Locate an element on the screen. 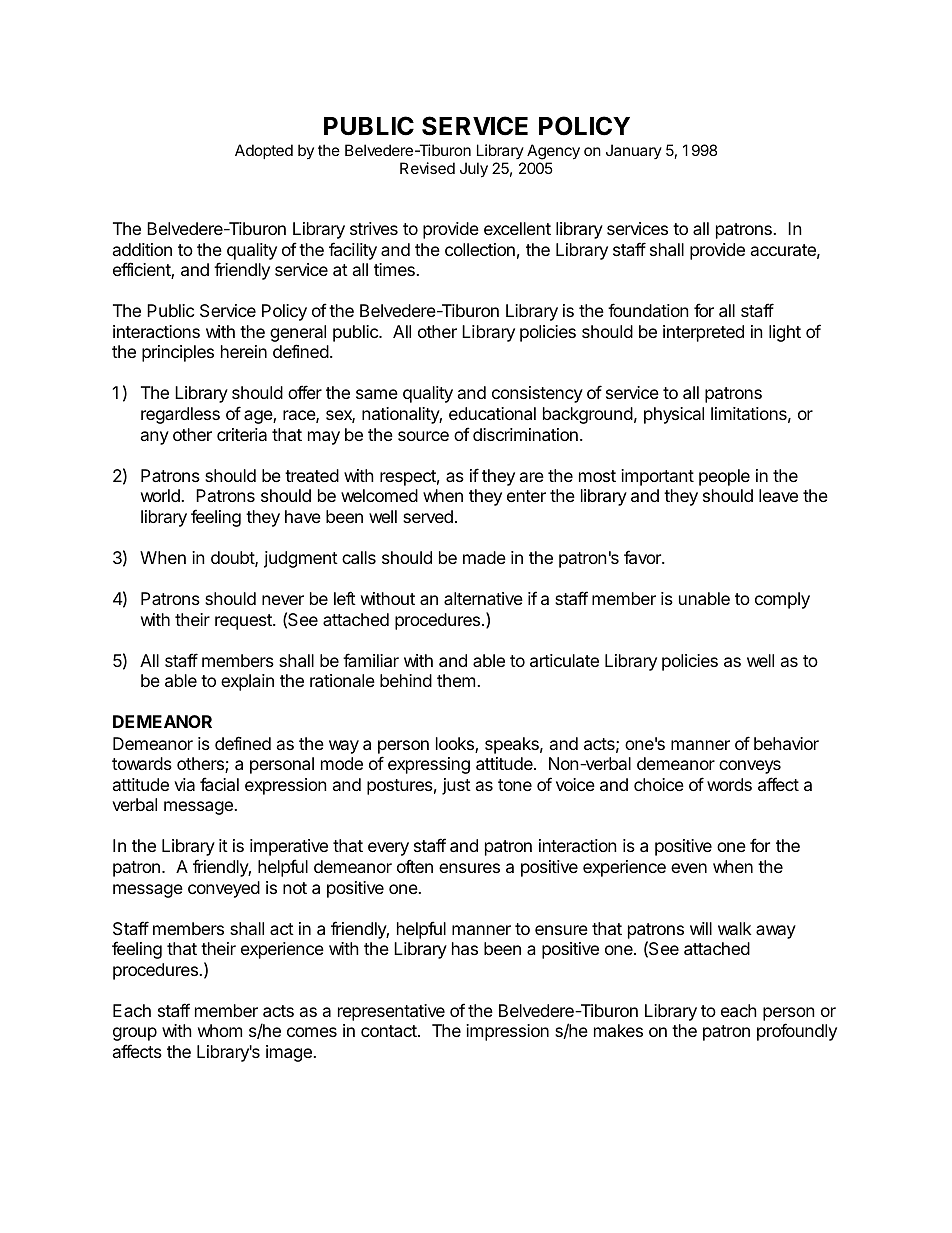  explain is located at coordinates (247, 682).
